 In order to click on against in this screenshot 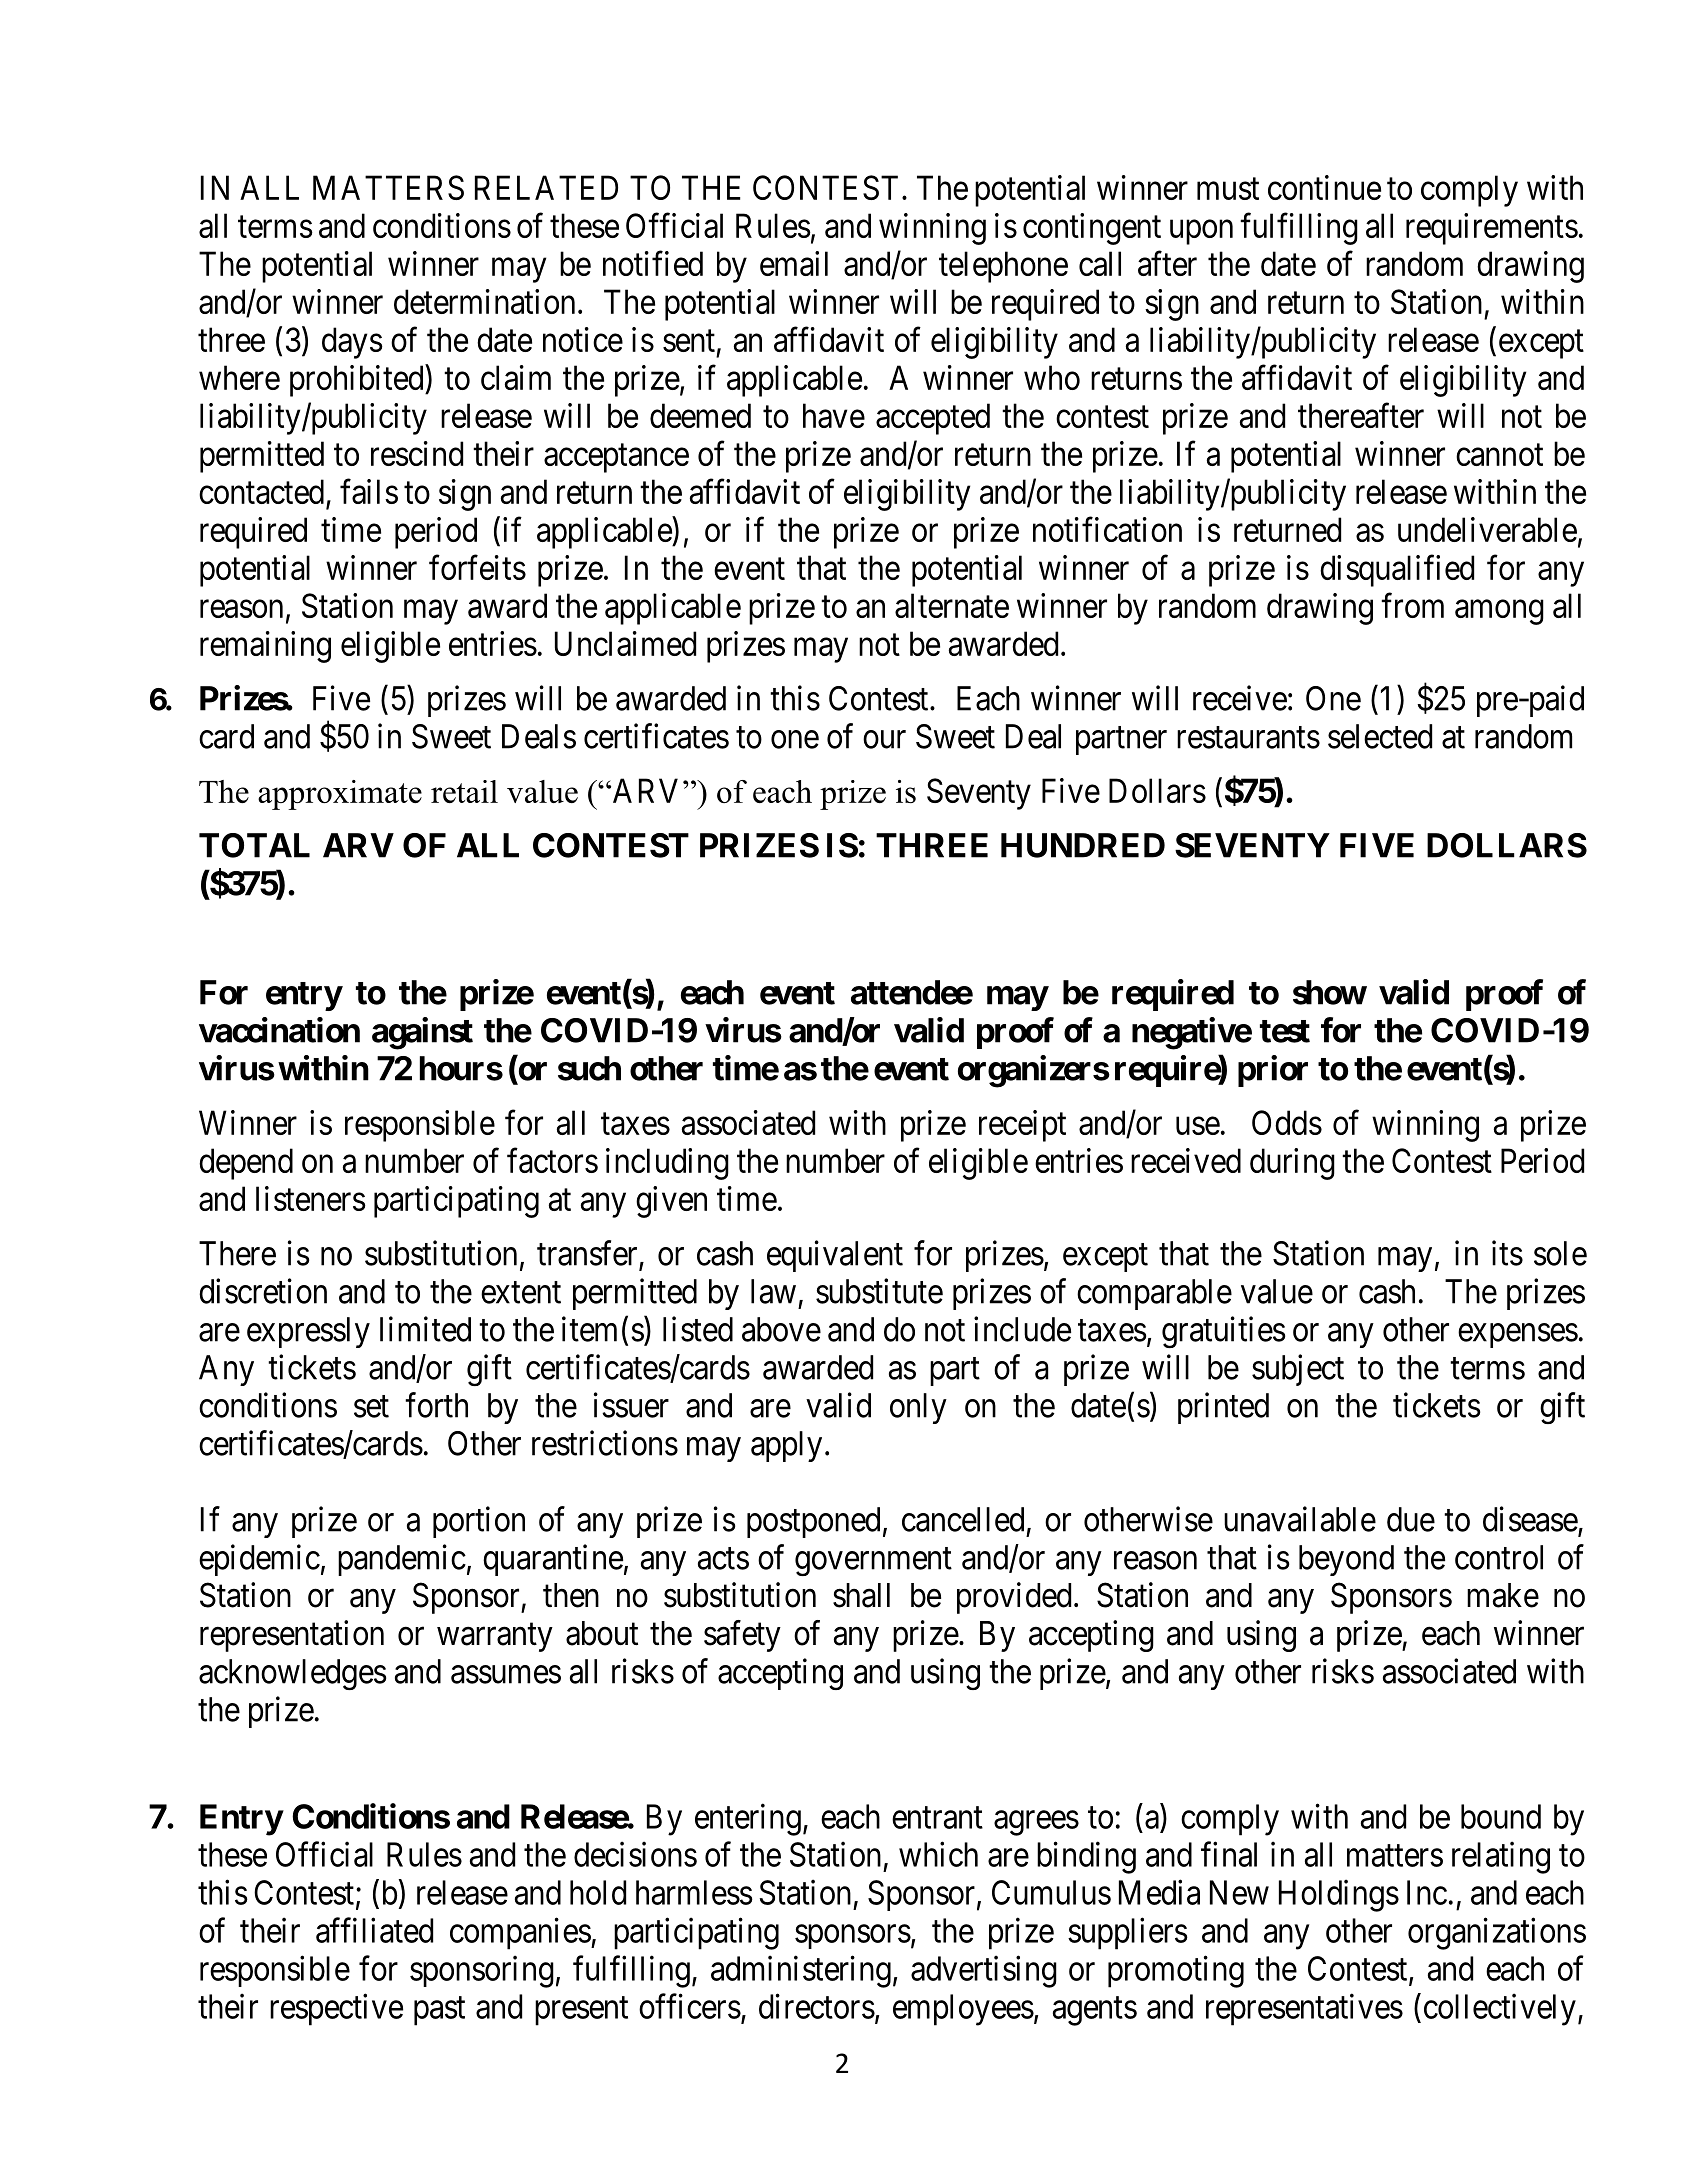, I will do `click(422, 1033)`.
